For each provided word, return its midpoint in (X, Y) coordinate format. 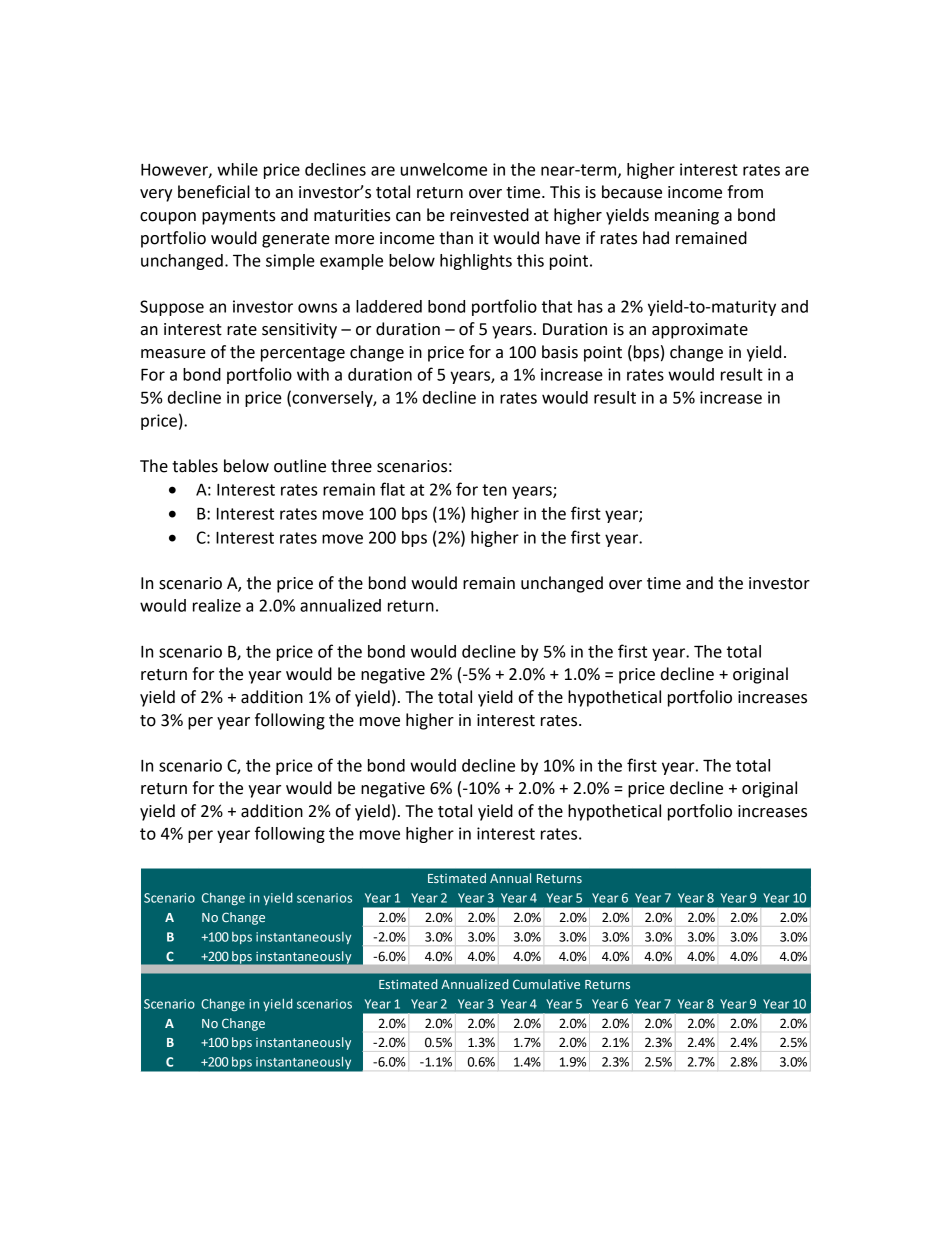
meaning (687, 217)
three (351, 466)
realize (217, 605)
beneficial (214, 192)
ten (494, 490)
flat (392, 489)
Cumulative (546, 984)
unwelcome (444, 169)
